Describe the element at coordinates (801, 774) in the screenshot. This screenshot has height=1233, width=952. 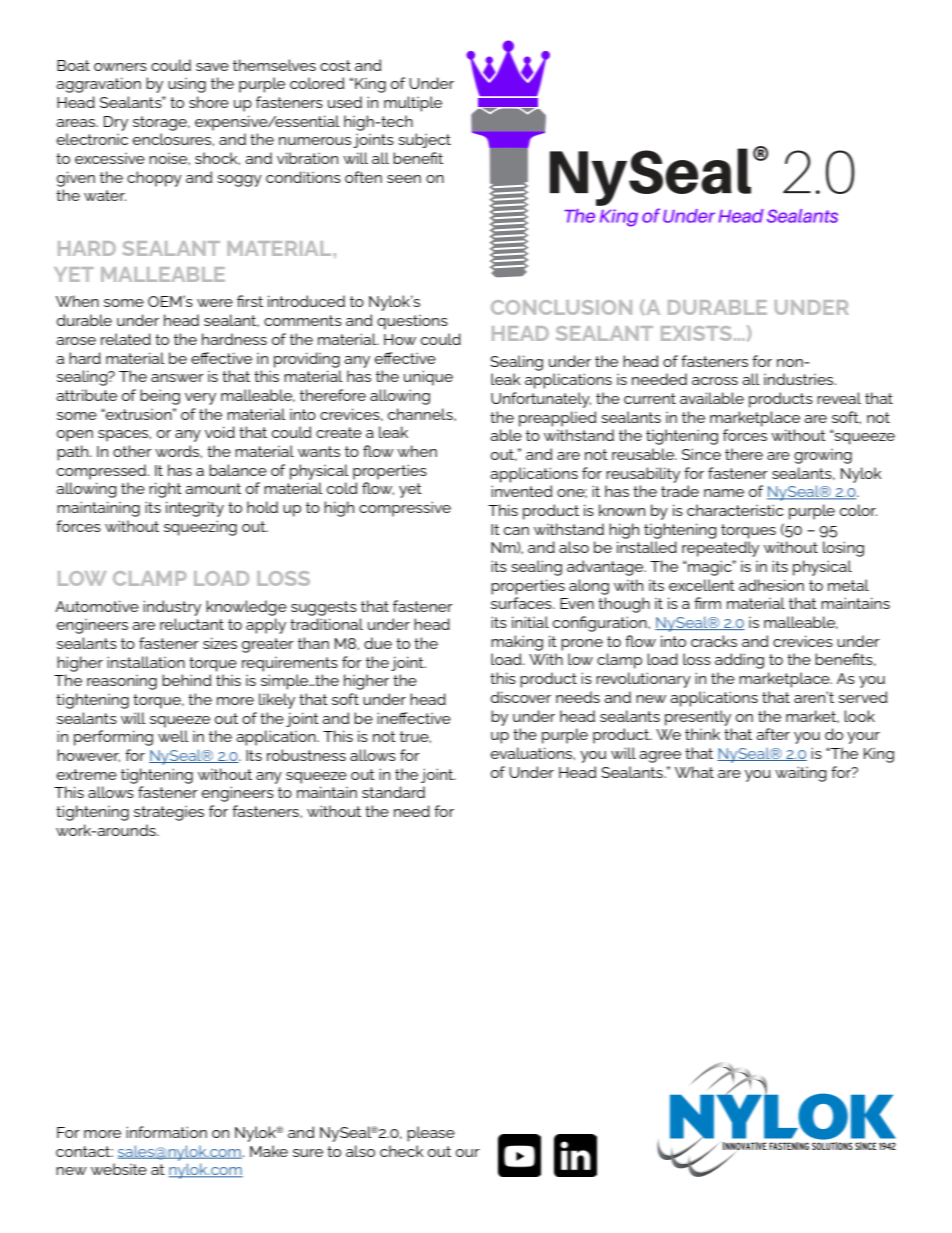
I see `waiting` at that location.
